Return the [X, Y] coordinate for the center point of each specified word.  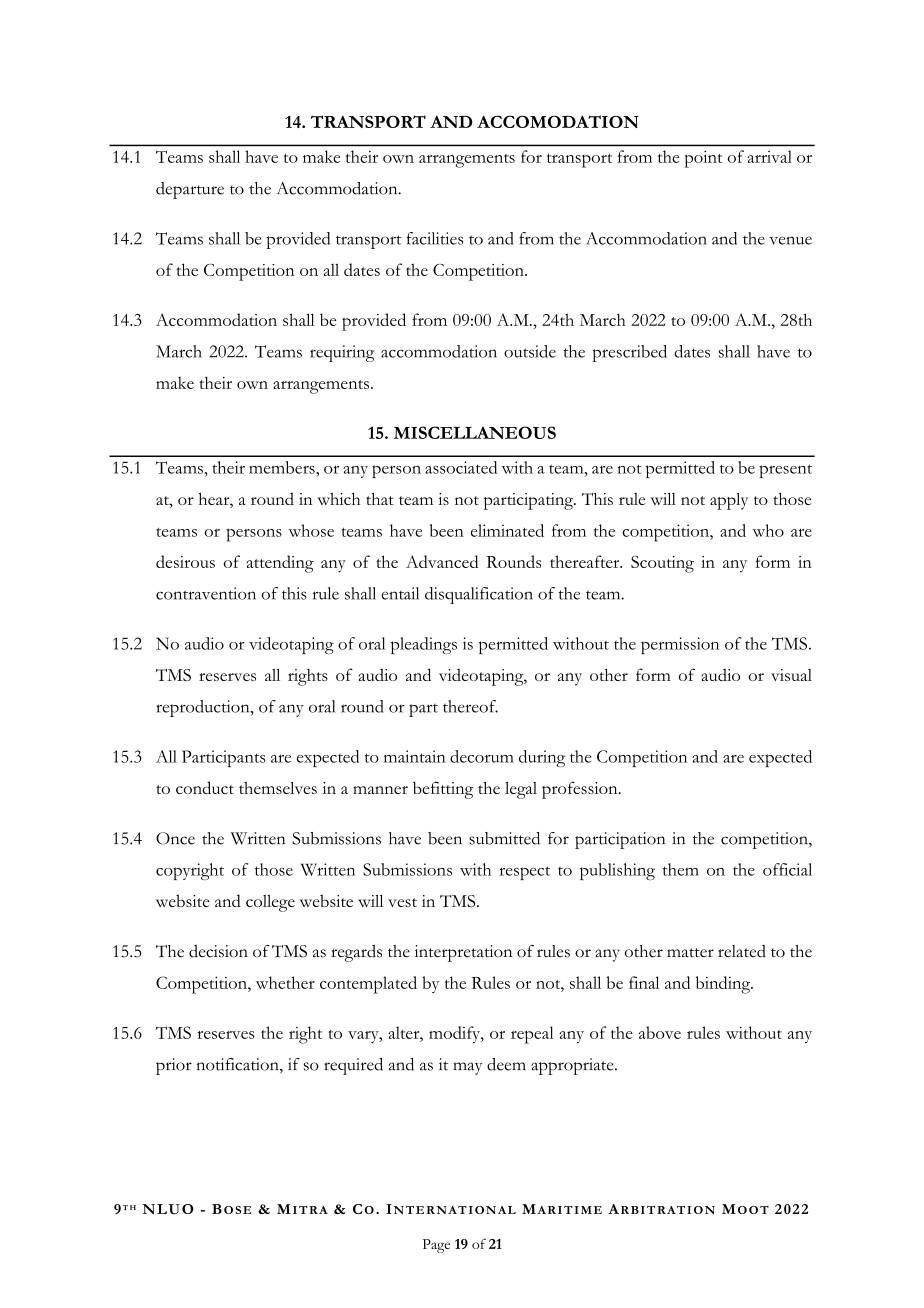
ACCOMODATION [558, 121]
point [703, 159]
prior [174, 1066]
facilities [435, 238]
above [660, 1032]
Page [436, 1246]
